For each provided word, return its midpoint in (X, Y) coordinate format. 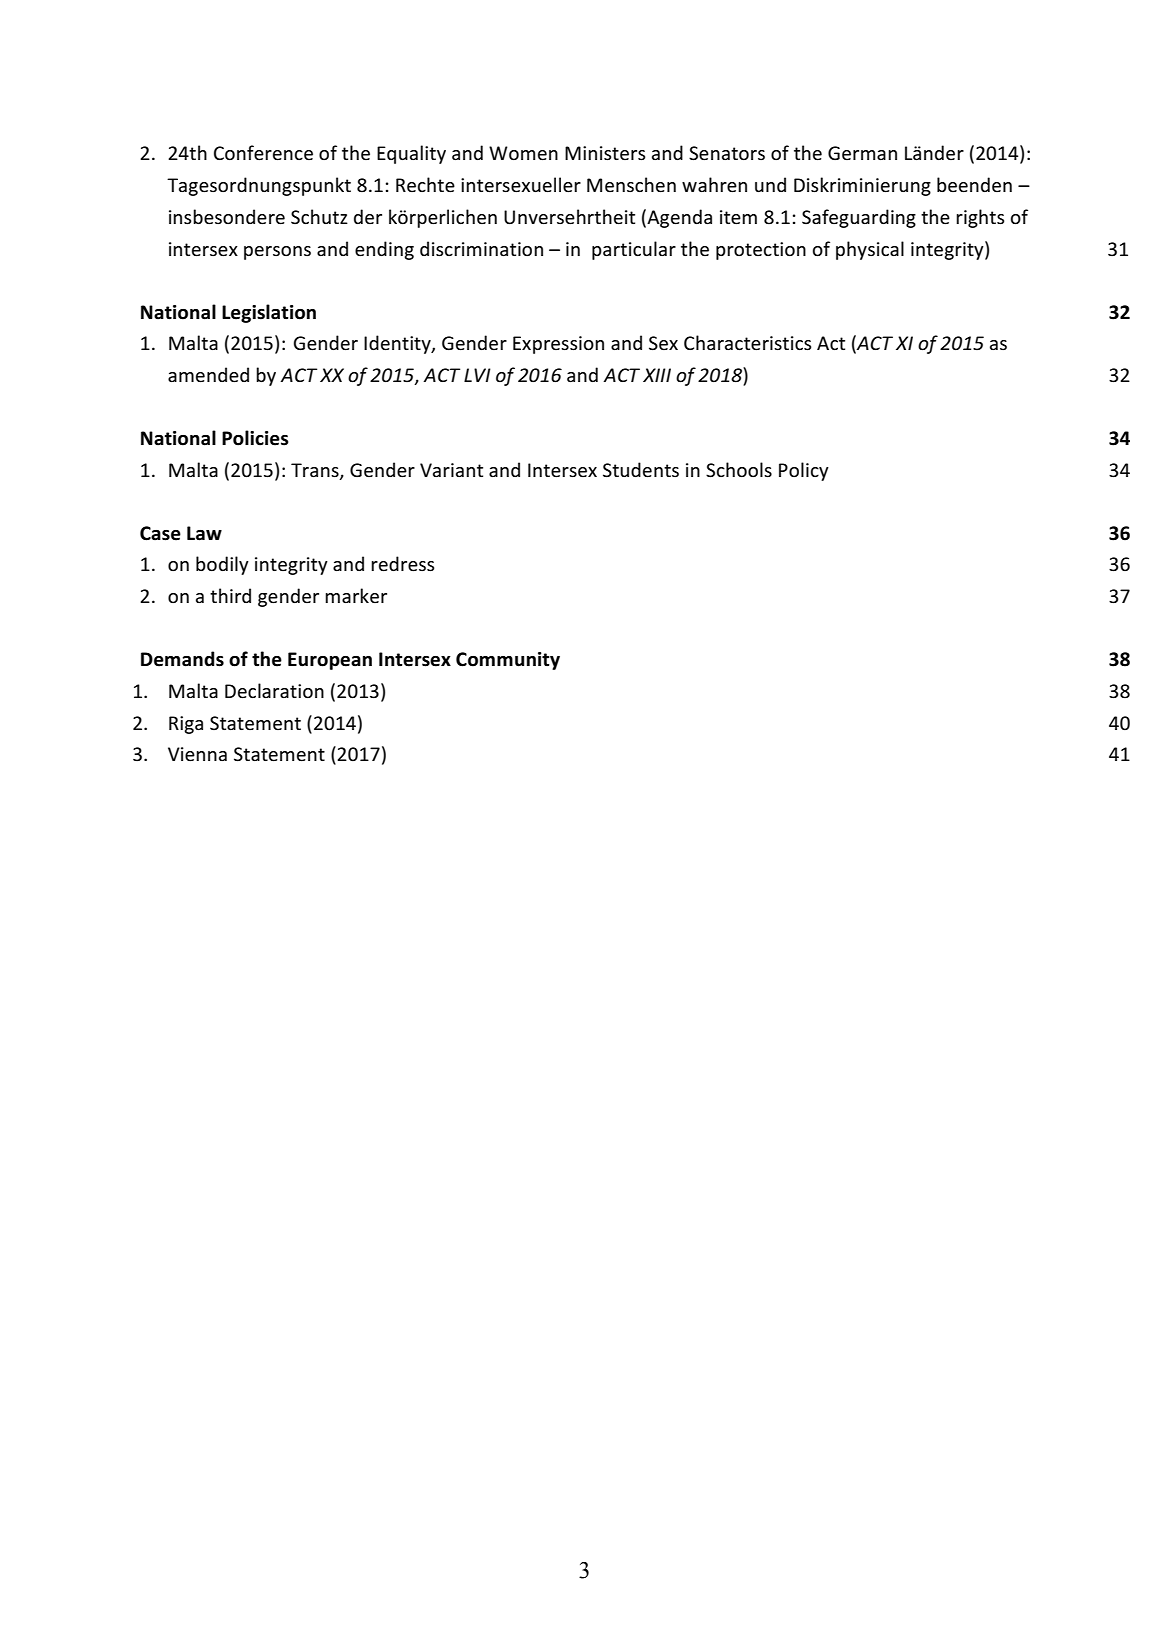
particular (634, 250)
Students (641, 470)
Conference (263, 153)
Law (204, 533)
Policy (804, 471)
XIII (657, 375)
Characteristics (747, 343)
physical (870, 250)
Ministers (605, 153)
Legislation (269, 313)
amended (208, 375)
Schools (739, 470)
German (862, 153)
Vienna (197, 754)
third (230, 595)
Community (508, 661)
